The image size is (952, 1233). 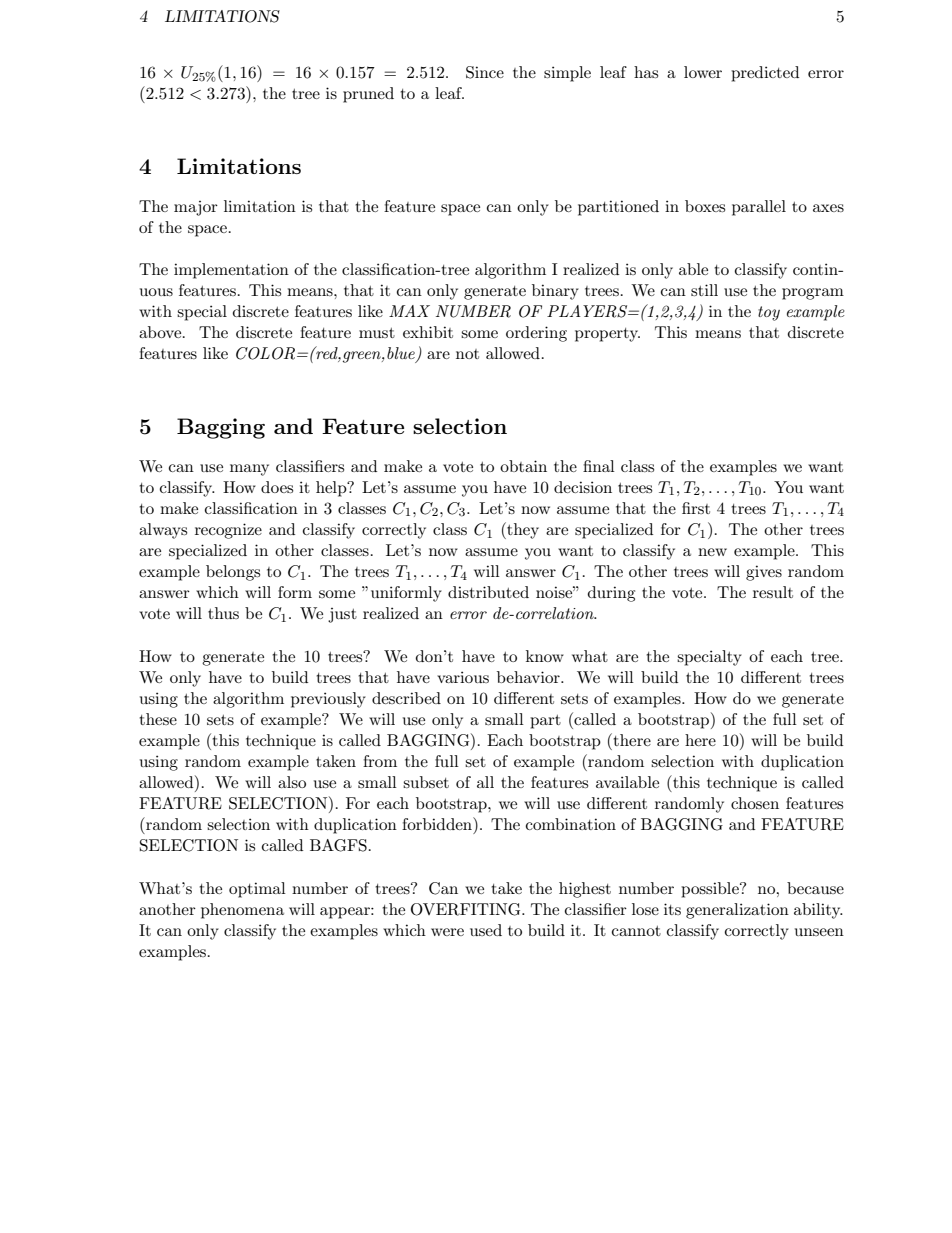 What do you see at coordinates (555, 292) in the image?
I see `binary` at bounding box center [555, 292].
